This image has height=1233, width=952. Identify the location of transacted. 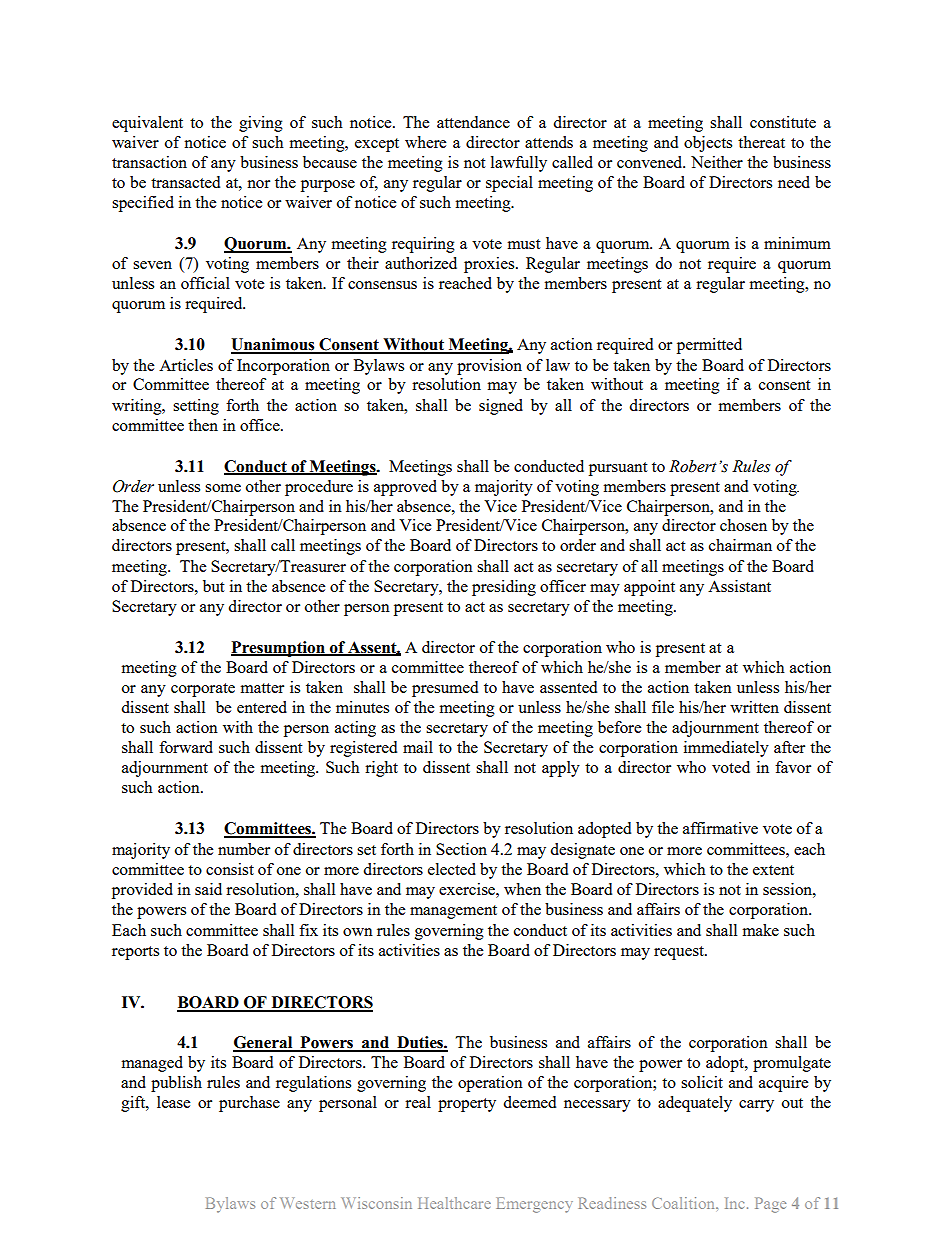
(185, 182).
